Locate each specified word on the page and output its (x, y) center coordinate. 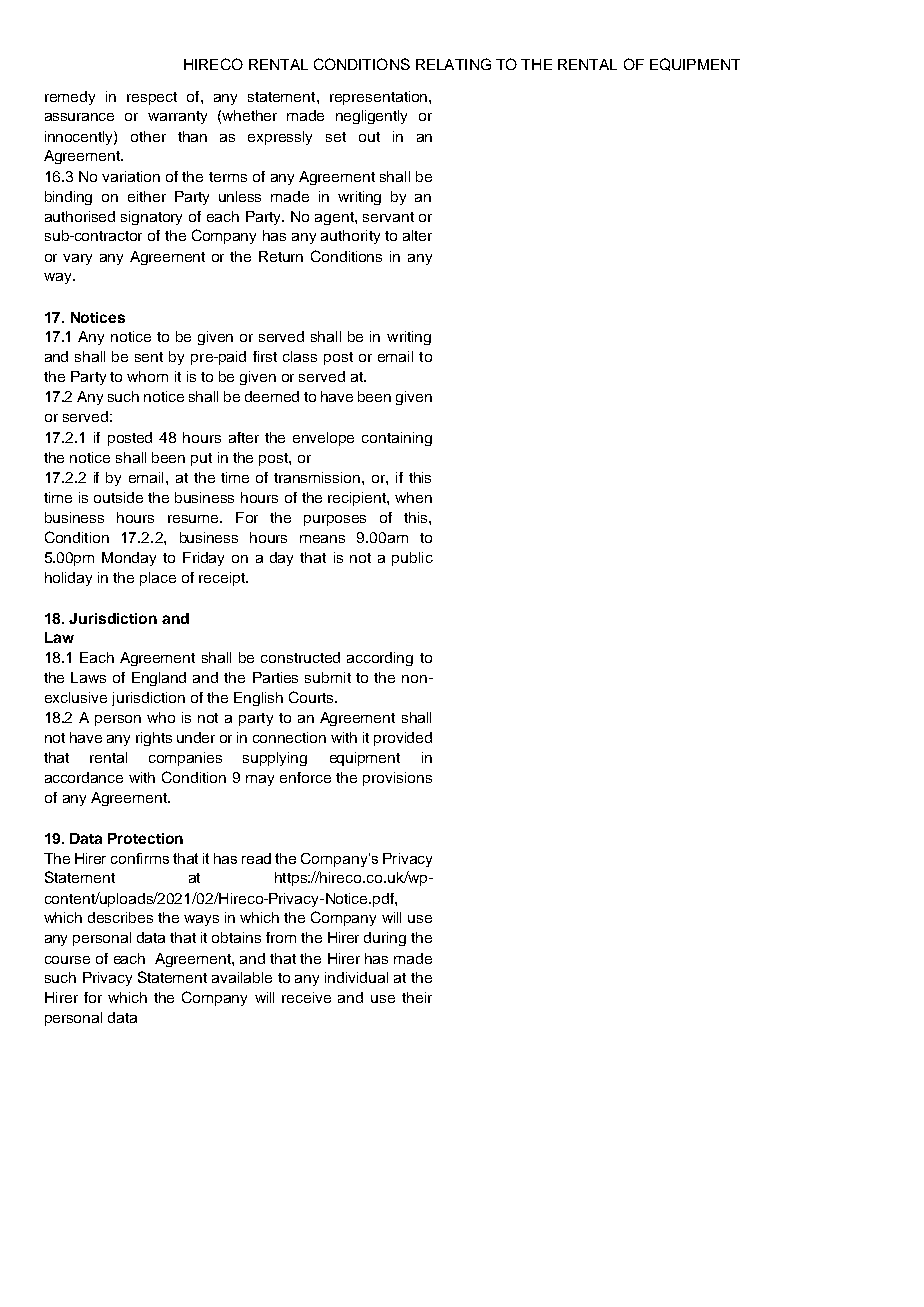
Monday (129, 559)
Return (281, 256)
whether (249, 115)
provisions (397, 779)
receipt (223, 579)
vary (77, 259)
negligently (371, 117)
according (380, 659)
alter (417, 235)
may (260, 780)
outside (118, 497)
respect (152, 98)
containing (397, 439)
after (244, 437)
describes (120, 917)
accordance (84, 777)
